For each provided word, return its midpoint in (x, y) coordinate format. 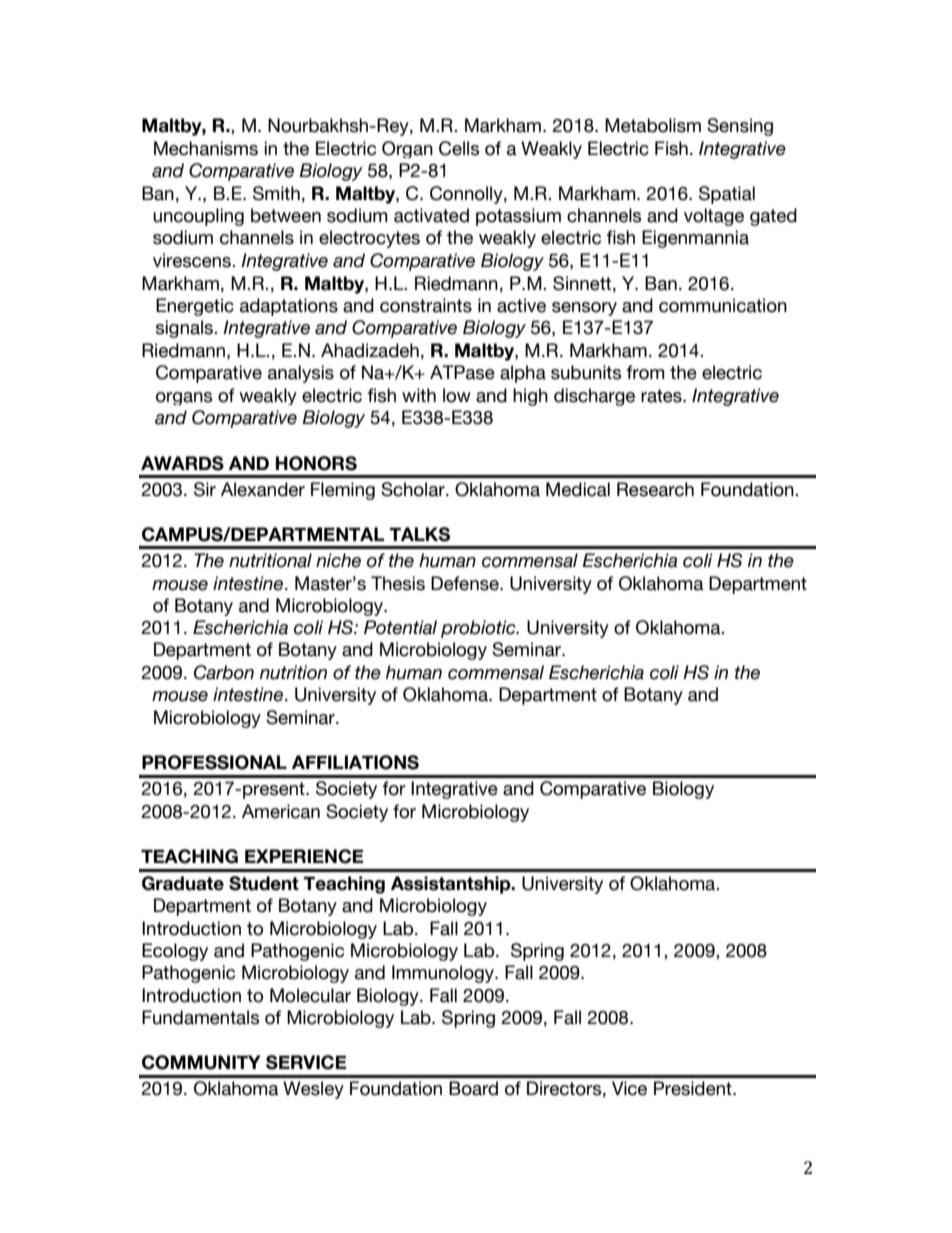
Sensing (740, 127)
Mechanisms (206, 148)
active (521, 305)
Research (655, 489)
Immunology (444, 974)
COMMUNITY (201, 1062)
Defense (466, 583)
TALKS (419, 534)
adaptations (289, 307)
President (694, 1088)
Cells (459, 148)
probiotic (479, 629)
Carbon (224, 672)
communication (723, 305)
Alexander (263, 489)
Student (264, 883)
